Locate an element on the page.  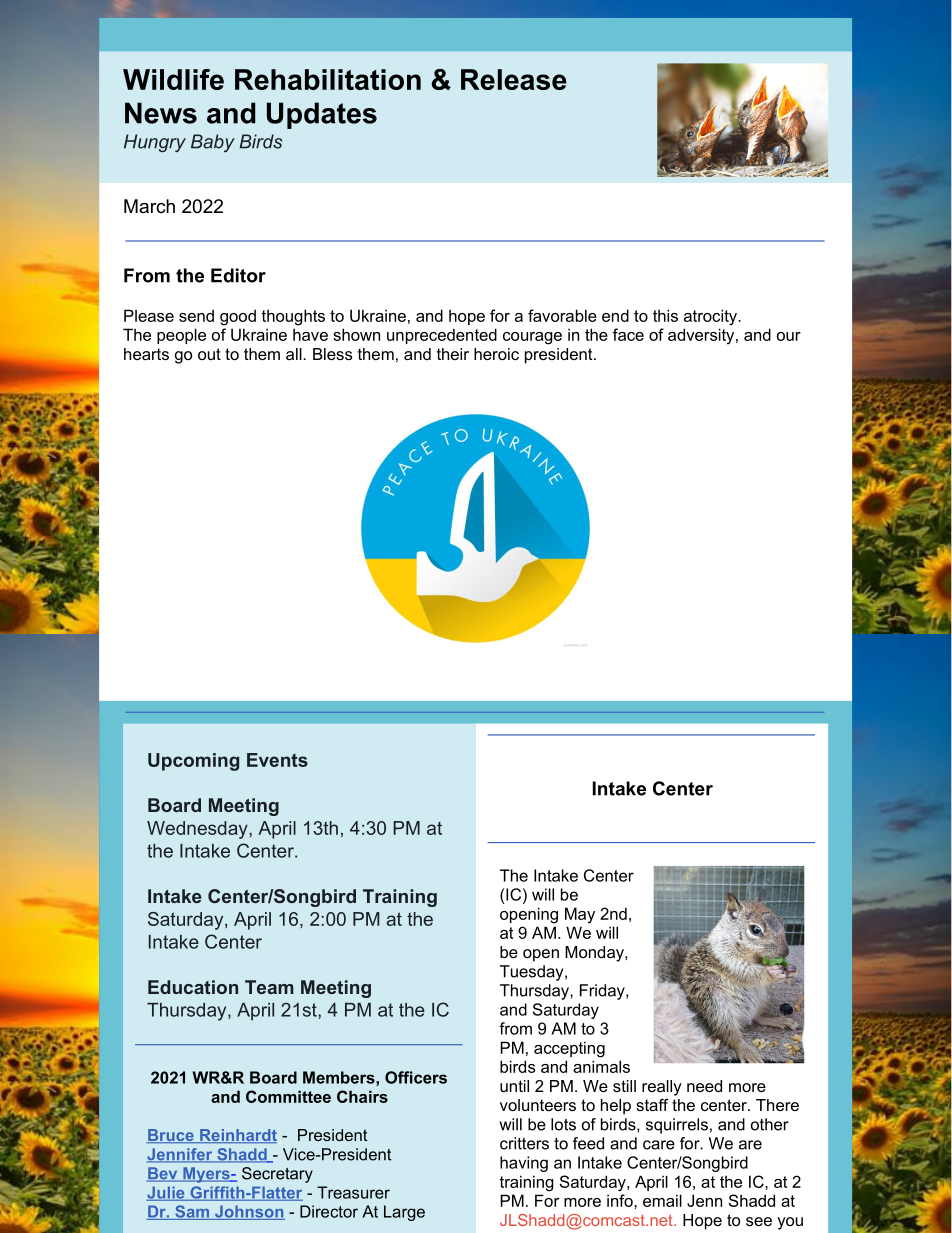
good is located at coordinates (238, 317).
